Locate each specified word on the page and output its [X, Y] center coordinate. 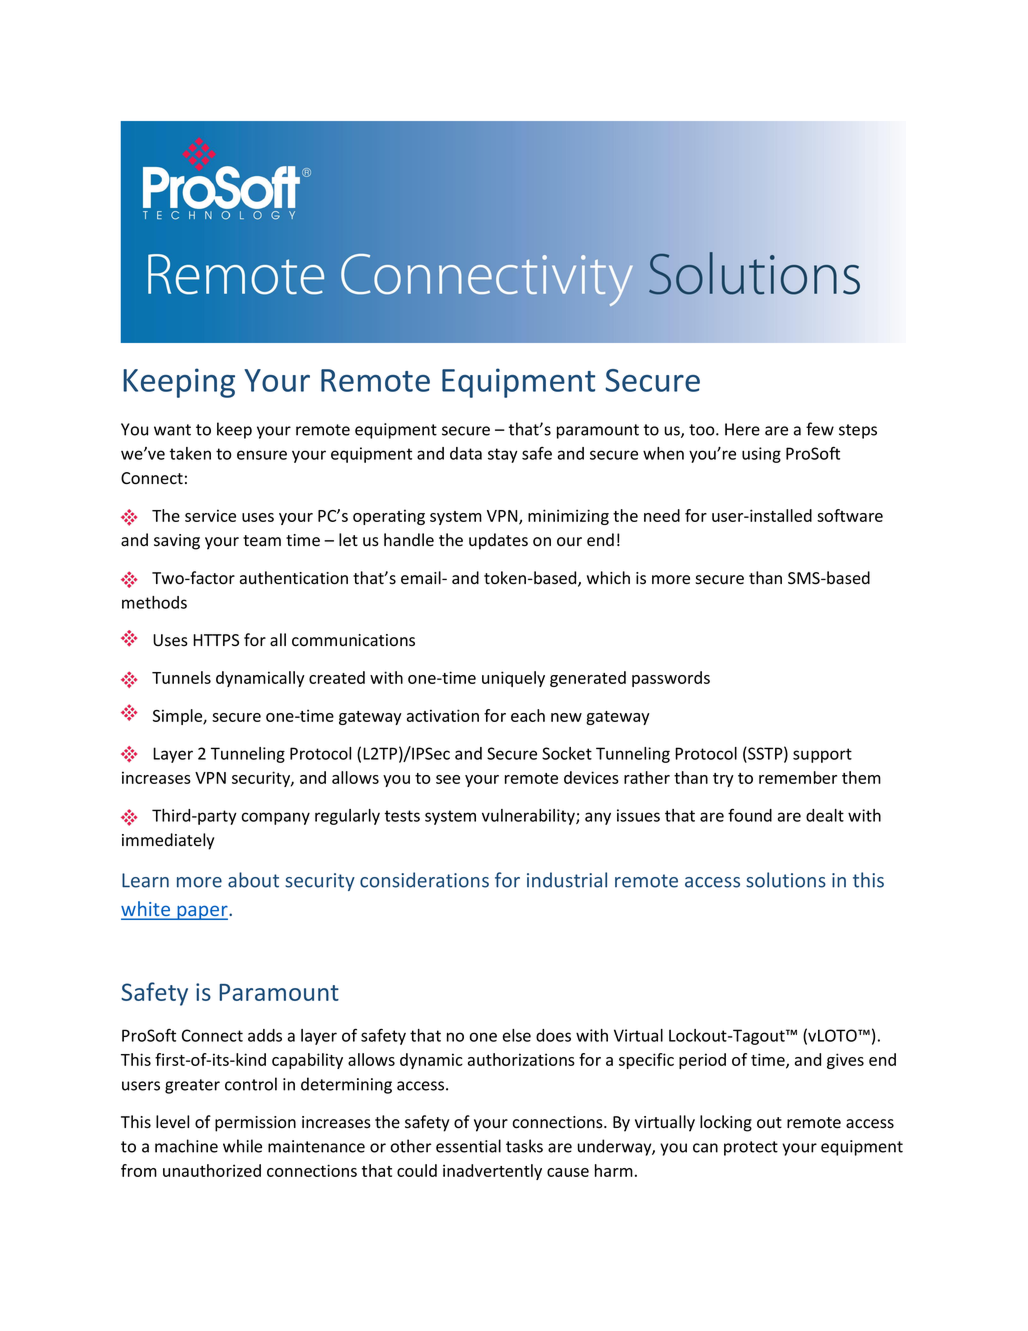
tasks [524, 1146]
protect [751, 1148]
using [761, 455]
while [242, 1146]
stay [503, 455]
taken [190, 453]
